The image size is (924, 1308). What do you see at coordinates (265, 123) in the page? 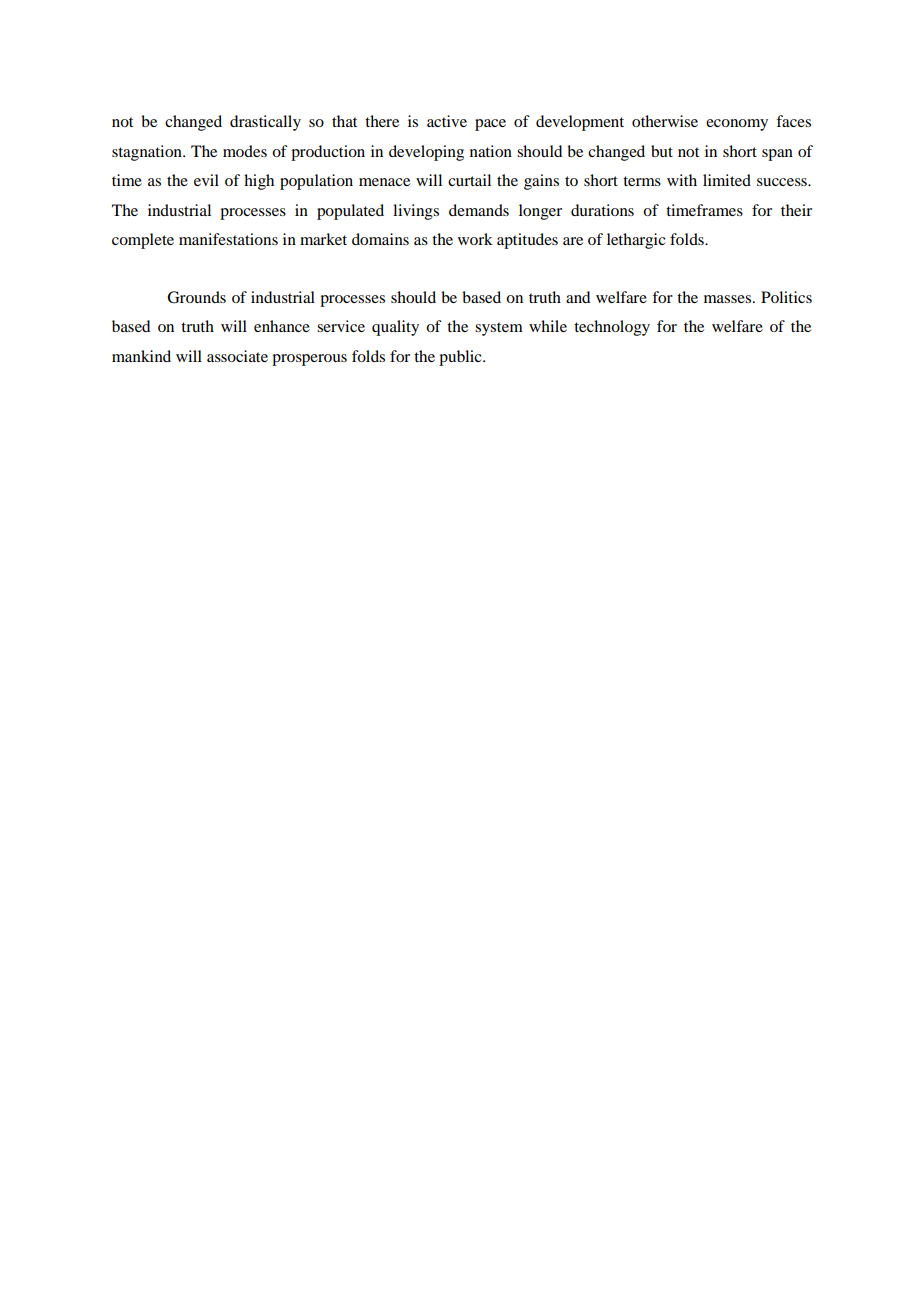
I see `drastically` at bounding box center [265, 123].
